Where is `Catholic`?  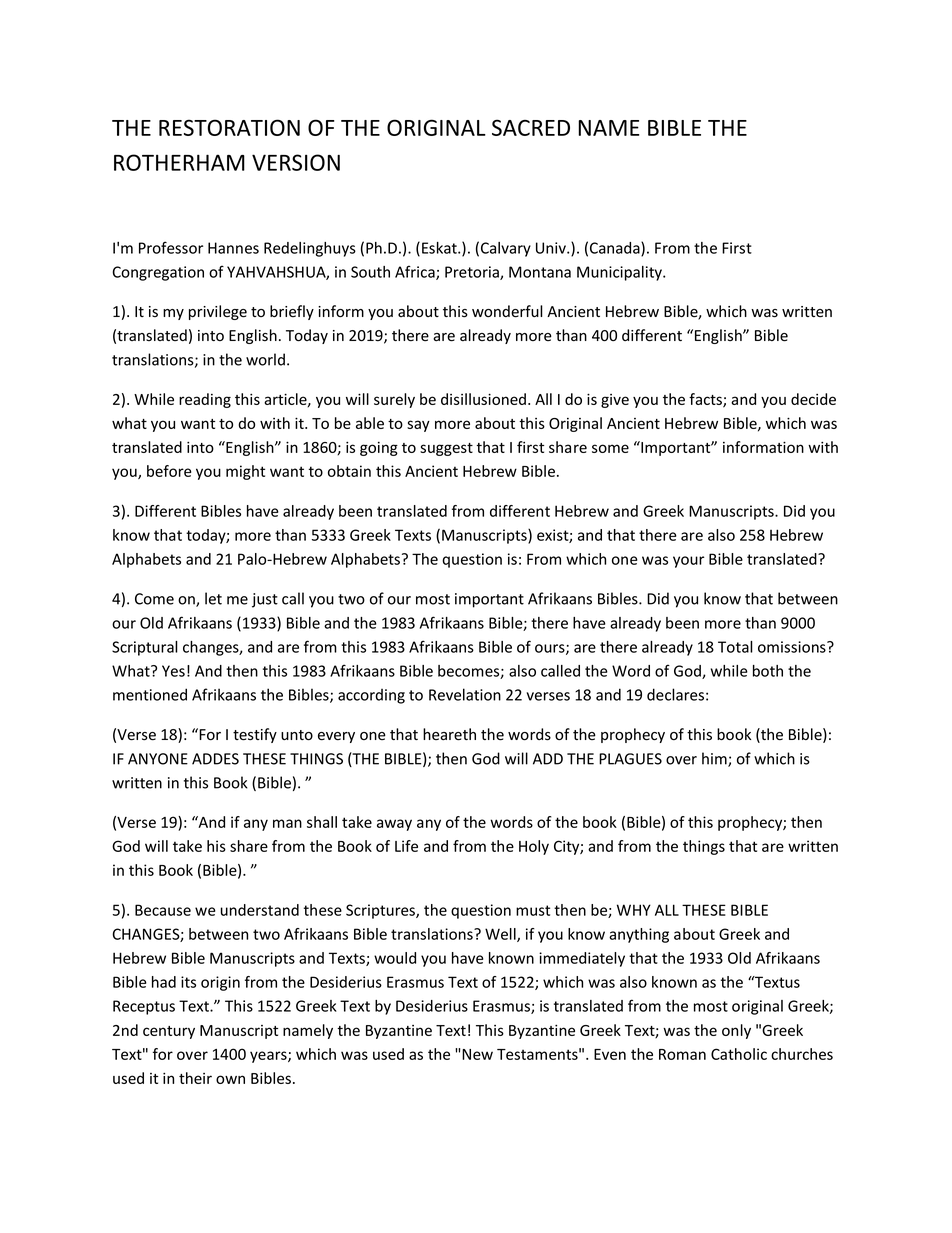 Catholic is located at coordinates (739, 1054).
